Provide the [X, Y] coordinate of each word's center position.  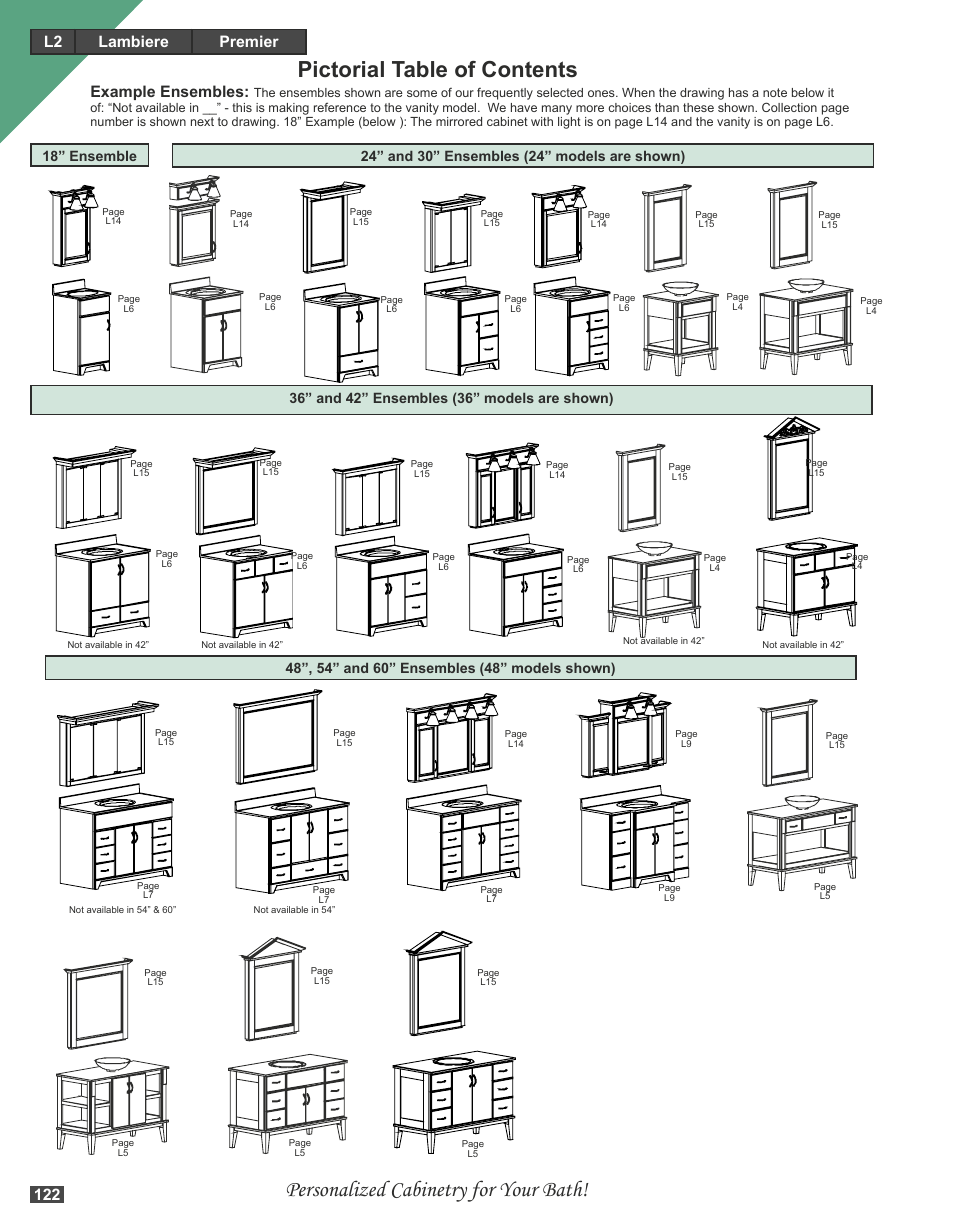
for [482, 1191]
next [202, 121]
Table [419, 69]
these [698, 107]
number [112, 121]
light [569, 123]
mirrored [459, 121]
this [242, 107]
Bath [564, 1188]
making [289, 109]
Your [520, 1189]
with [542, 121]
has [738, 92]
